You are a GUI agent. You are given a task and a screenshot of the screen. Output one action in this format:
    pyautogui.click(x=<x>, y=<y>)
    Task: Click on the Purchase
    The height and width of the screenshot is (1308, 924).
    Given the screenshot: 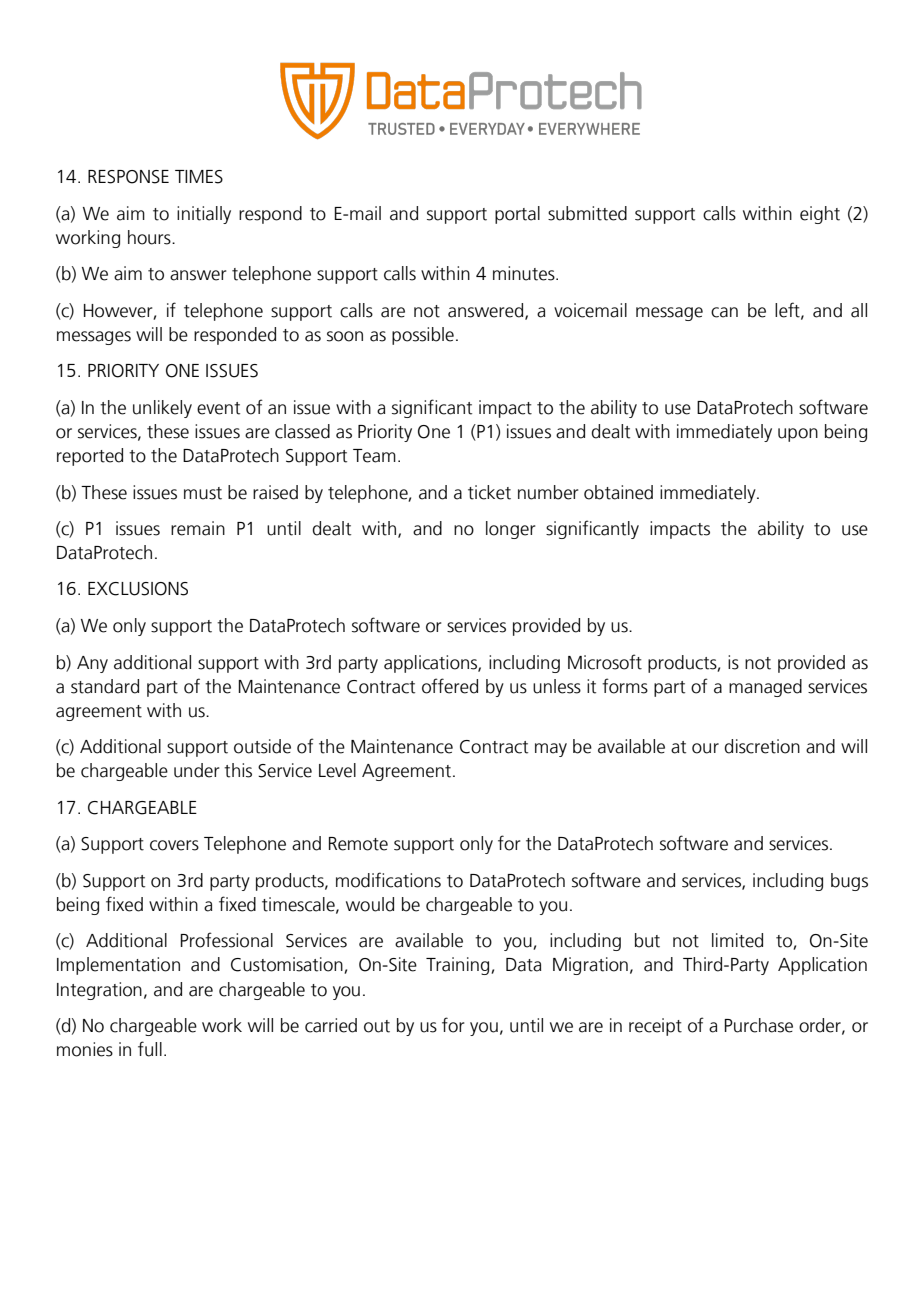 What is the action you would take?
    pyautogui.click(x=758, y=1025)
